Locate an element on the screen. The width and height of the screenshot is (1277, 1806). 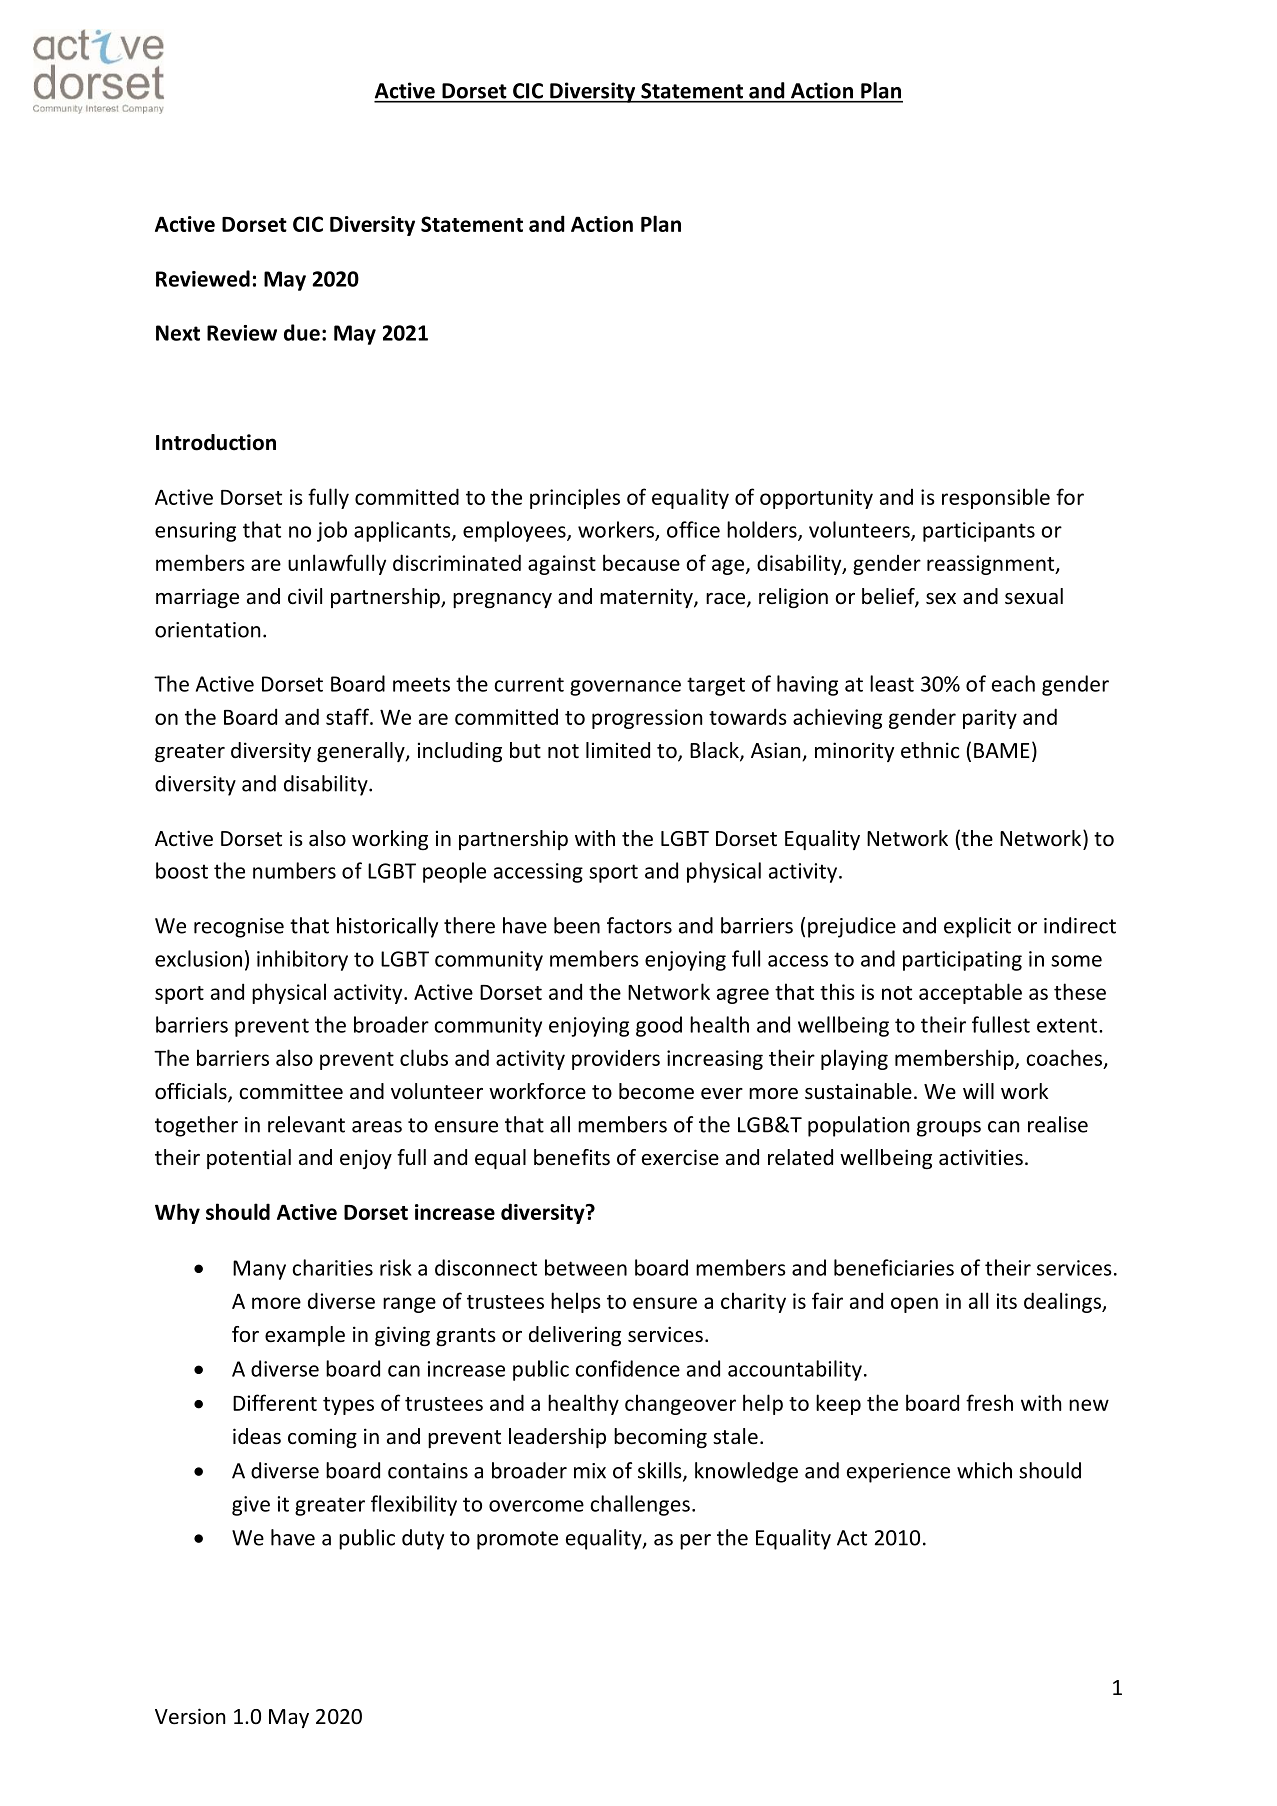
confidence is located at coordinates (627, 1368).
